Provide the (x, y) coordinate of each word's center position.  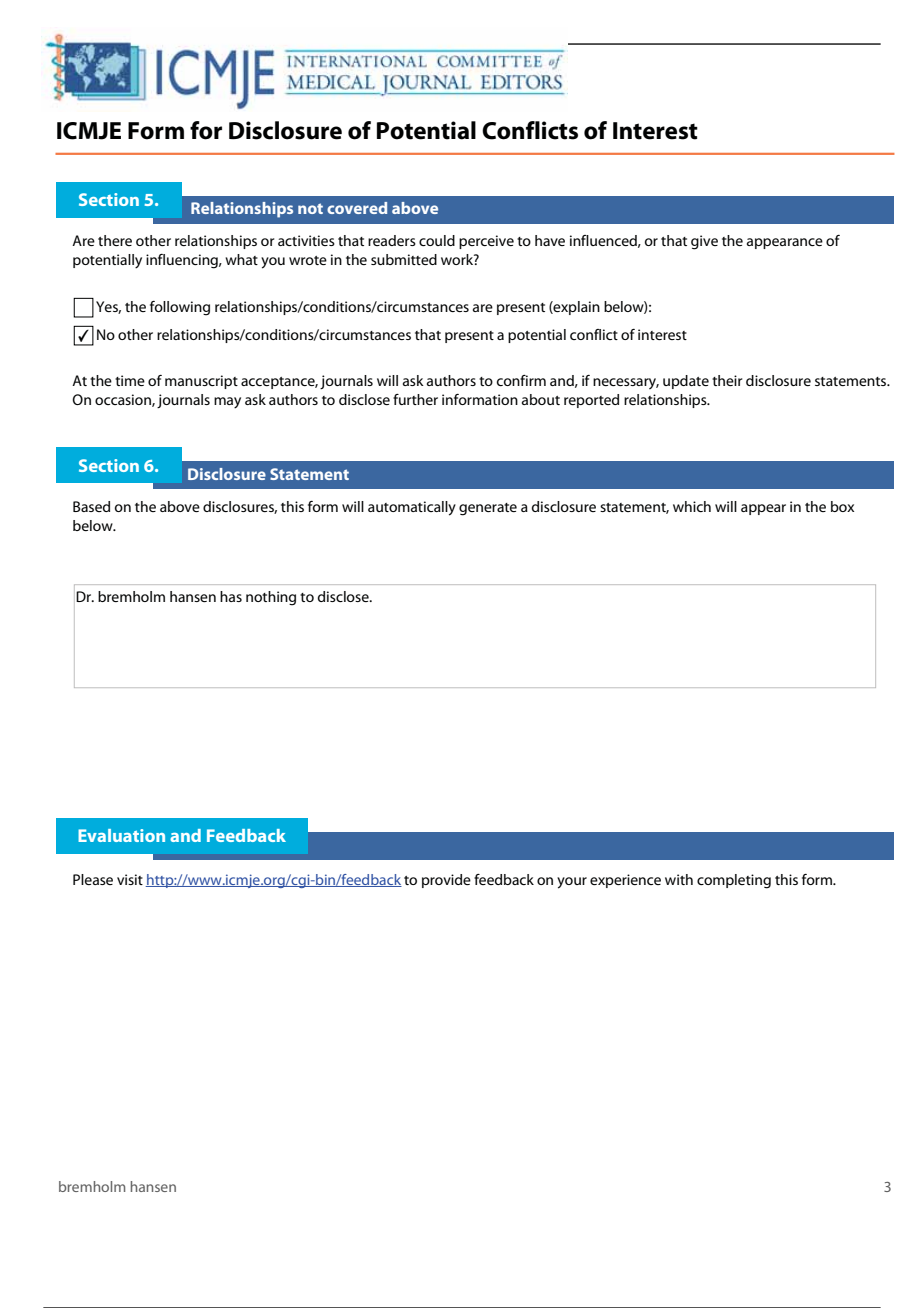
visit (130, 879)
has (231, 596)
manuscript (201, 382)
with (679, 879)
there (115, 240)
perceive (486, 242)
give (704, 242)
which (692, 506)
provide (446, 881)
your (572, 883)
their (727, 380)
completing (734, 881)
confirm (521, 380)
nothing (271, 598)
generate (488, 509)
